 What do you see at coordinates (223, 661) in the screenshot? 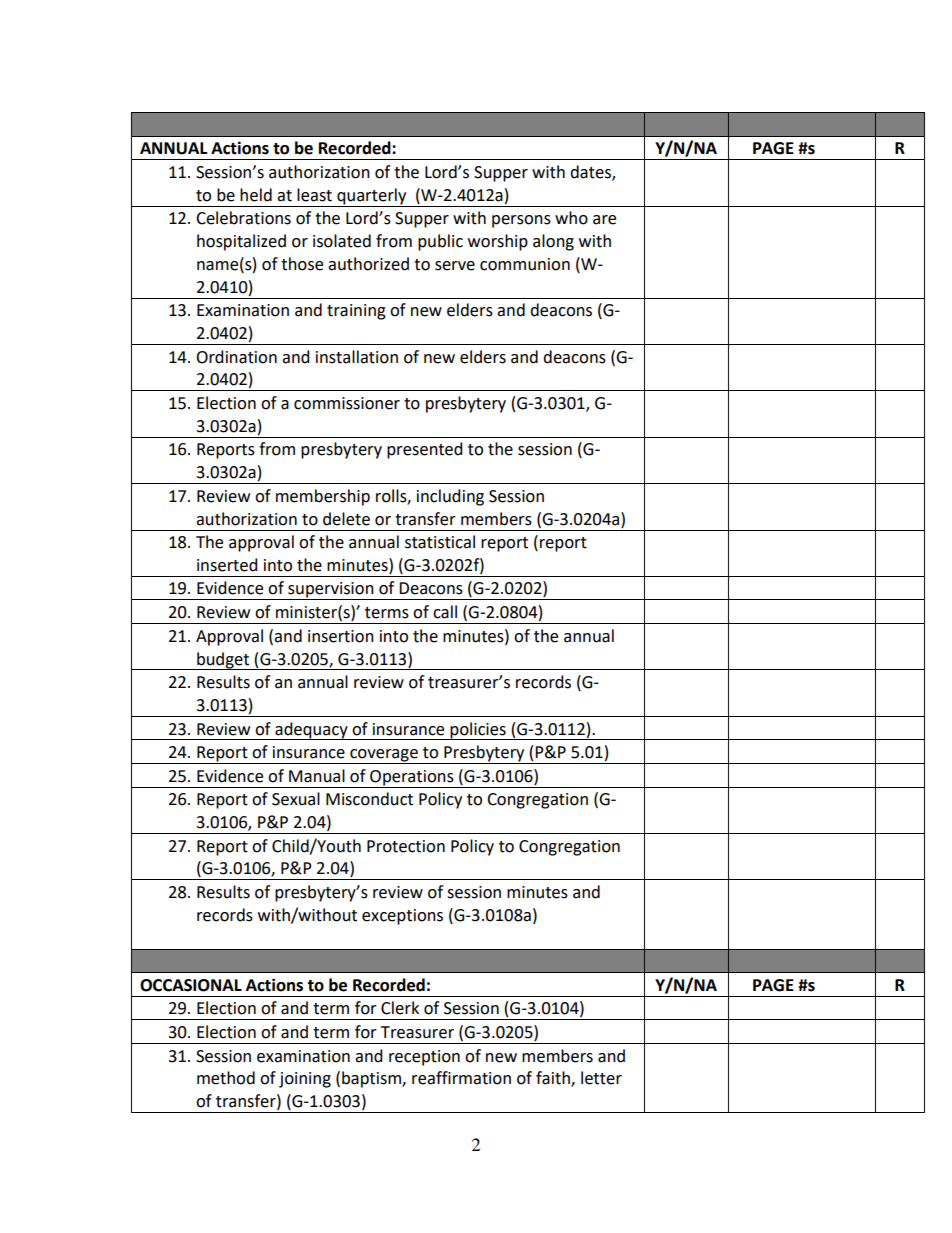
I see `budget` at bounding box center [223, 661].
